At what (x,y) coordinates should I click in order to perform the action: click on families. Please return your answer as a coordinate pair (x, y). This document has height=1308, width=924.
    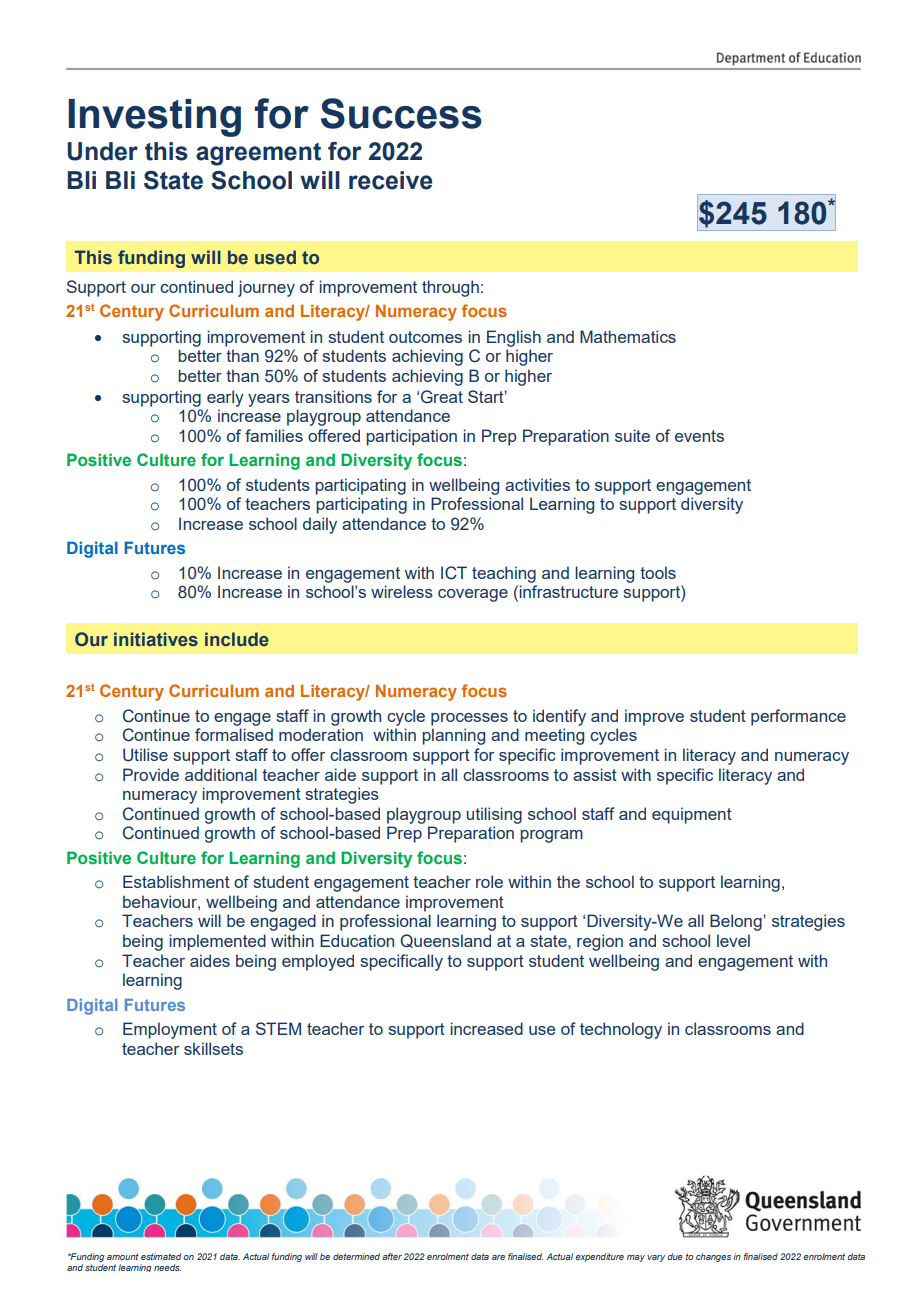
    Looking at the image, I should click on (274, 435).
